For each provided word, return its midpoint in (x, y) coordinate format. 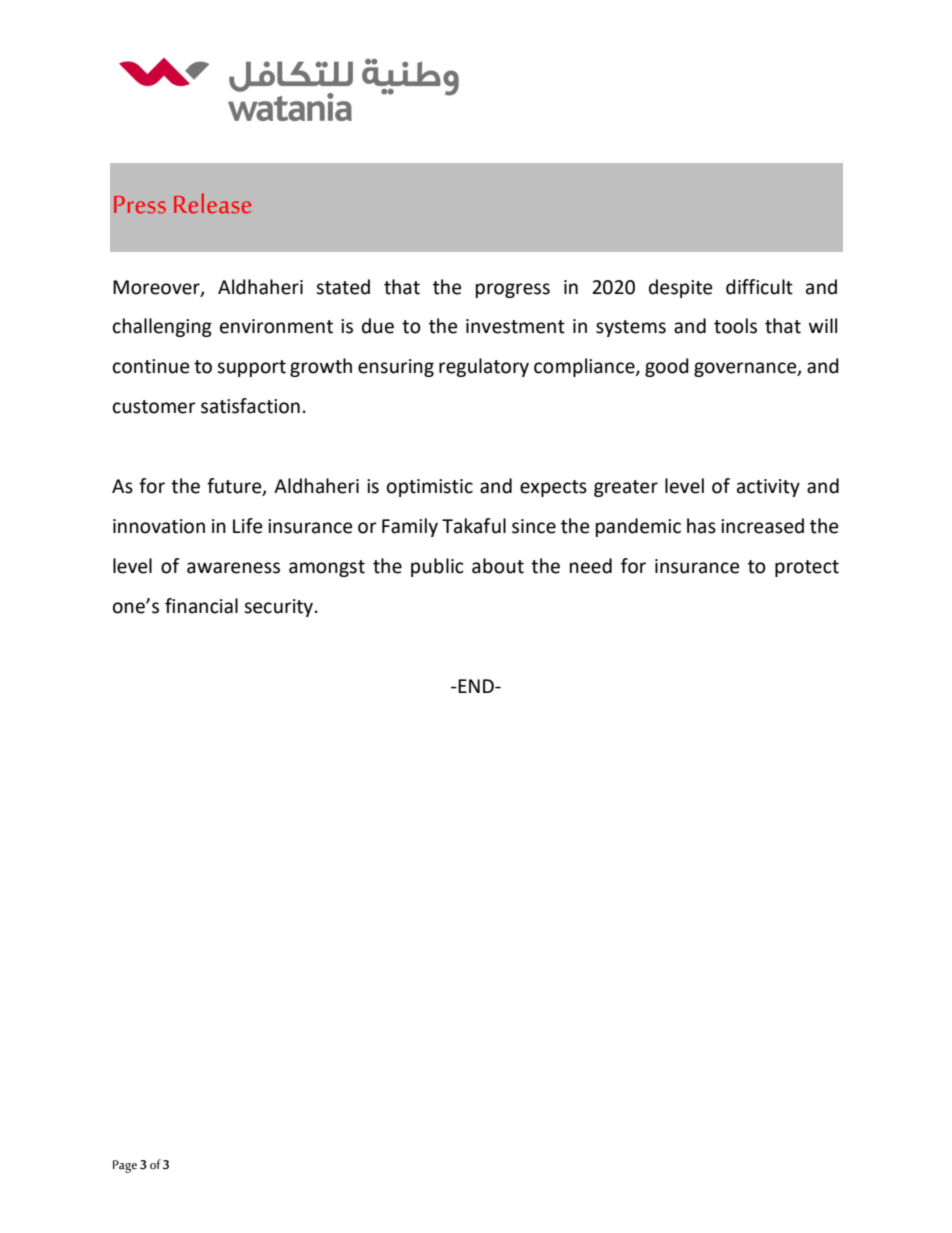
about (498, 566)
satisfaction (250, 406)
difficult (759, 287)
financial (201, 606)
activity (768, 488)
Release (212, 203)
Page (125, 1166)
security (280, 608)
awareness (233, 568)
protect (807, 568)
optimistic (430, 488)
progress (513, 290)
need (591, 566)
